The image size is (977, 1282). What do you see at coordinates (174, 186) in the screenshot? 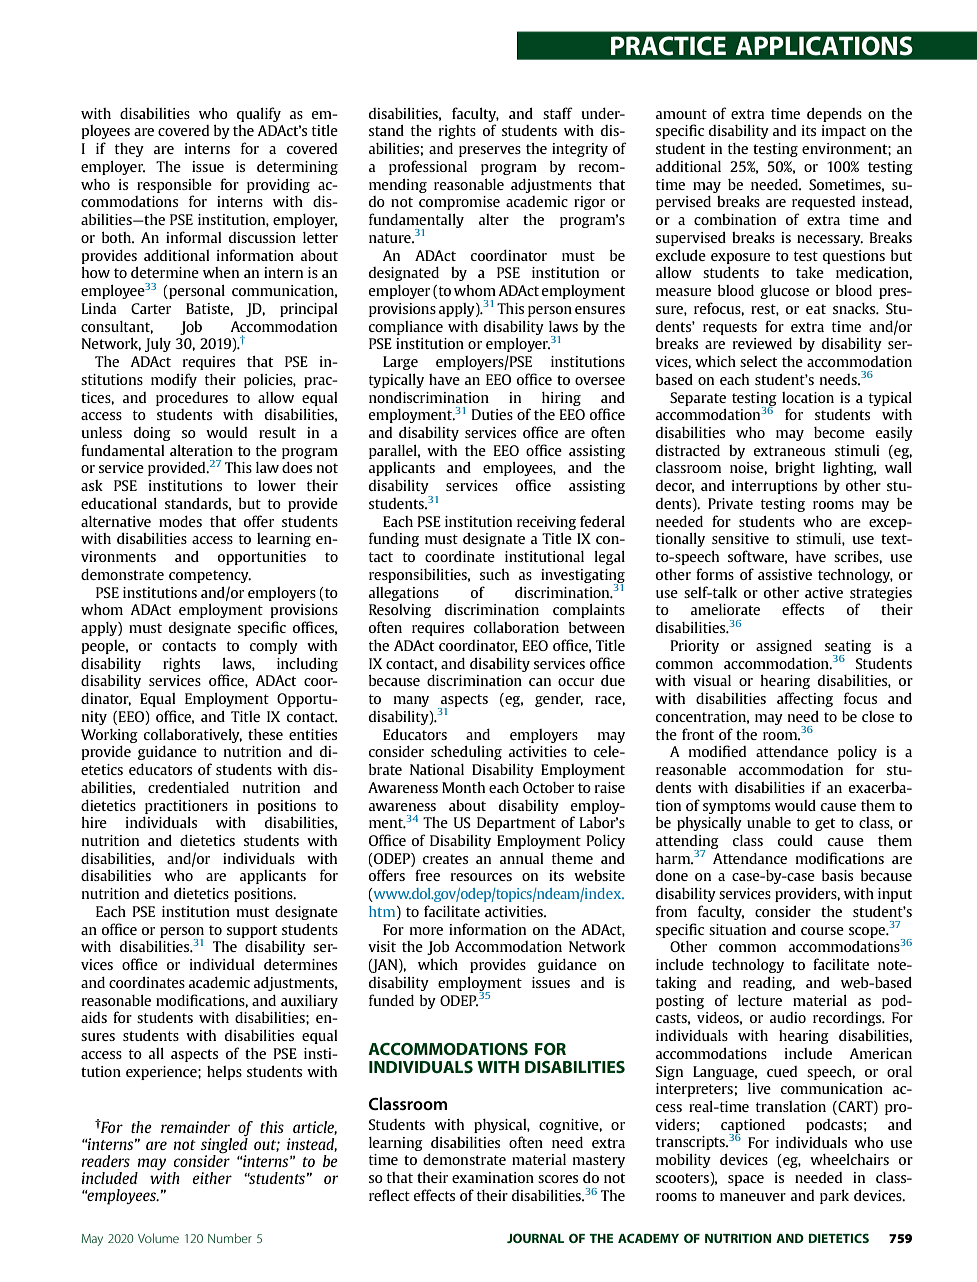
I see `responsible` at bounding box center [174, 186].
